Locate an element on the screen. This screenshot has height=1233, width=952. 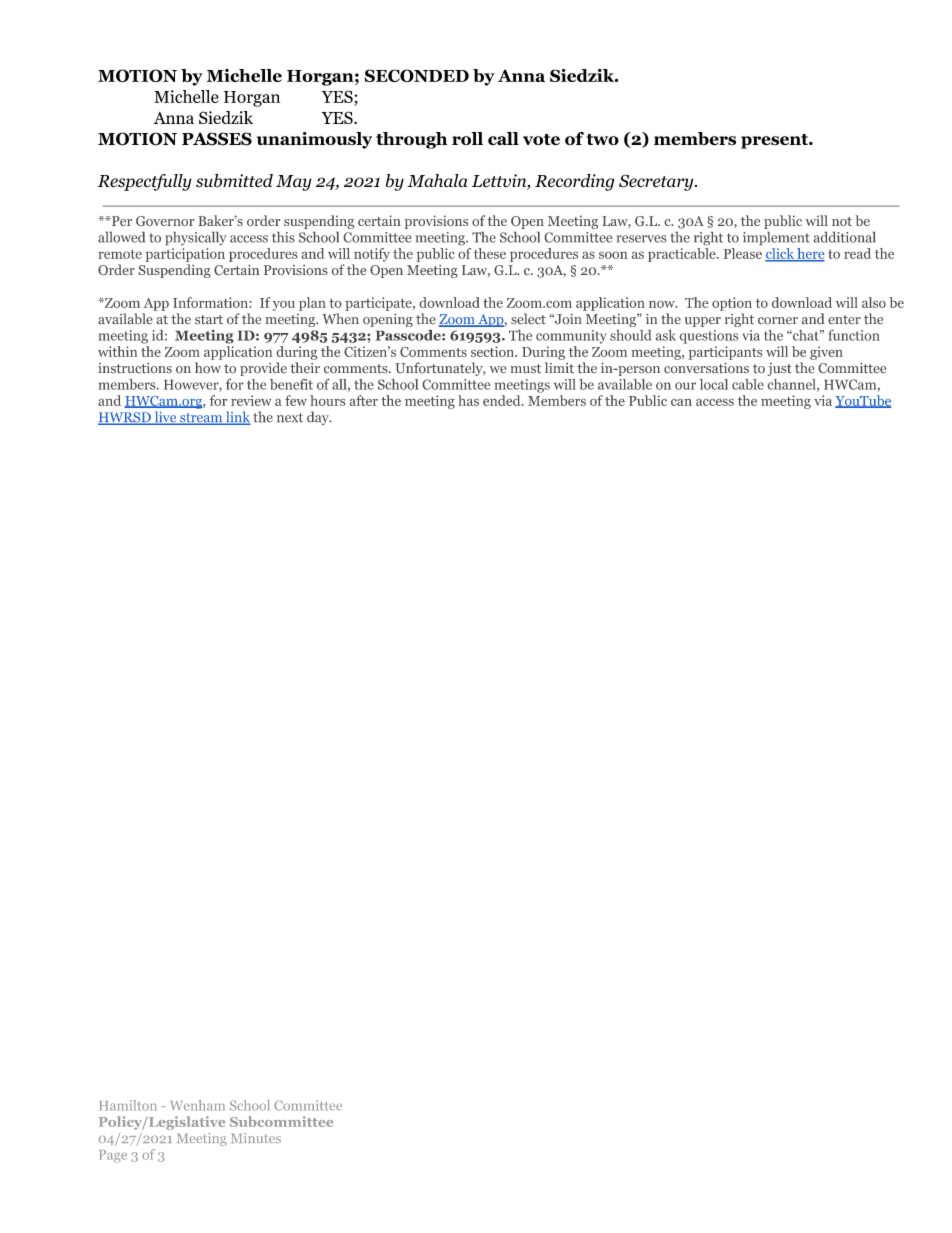
just is located at coordinates (779, 369).
